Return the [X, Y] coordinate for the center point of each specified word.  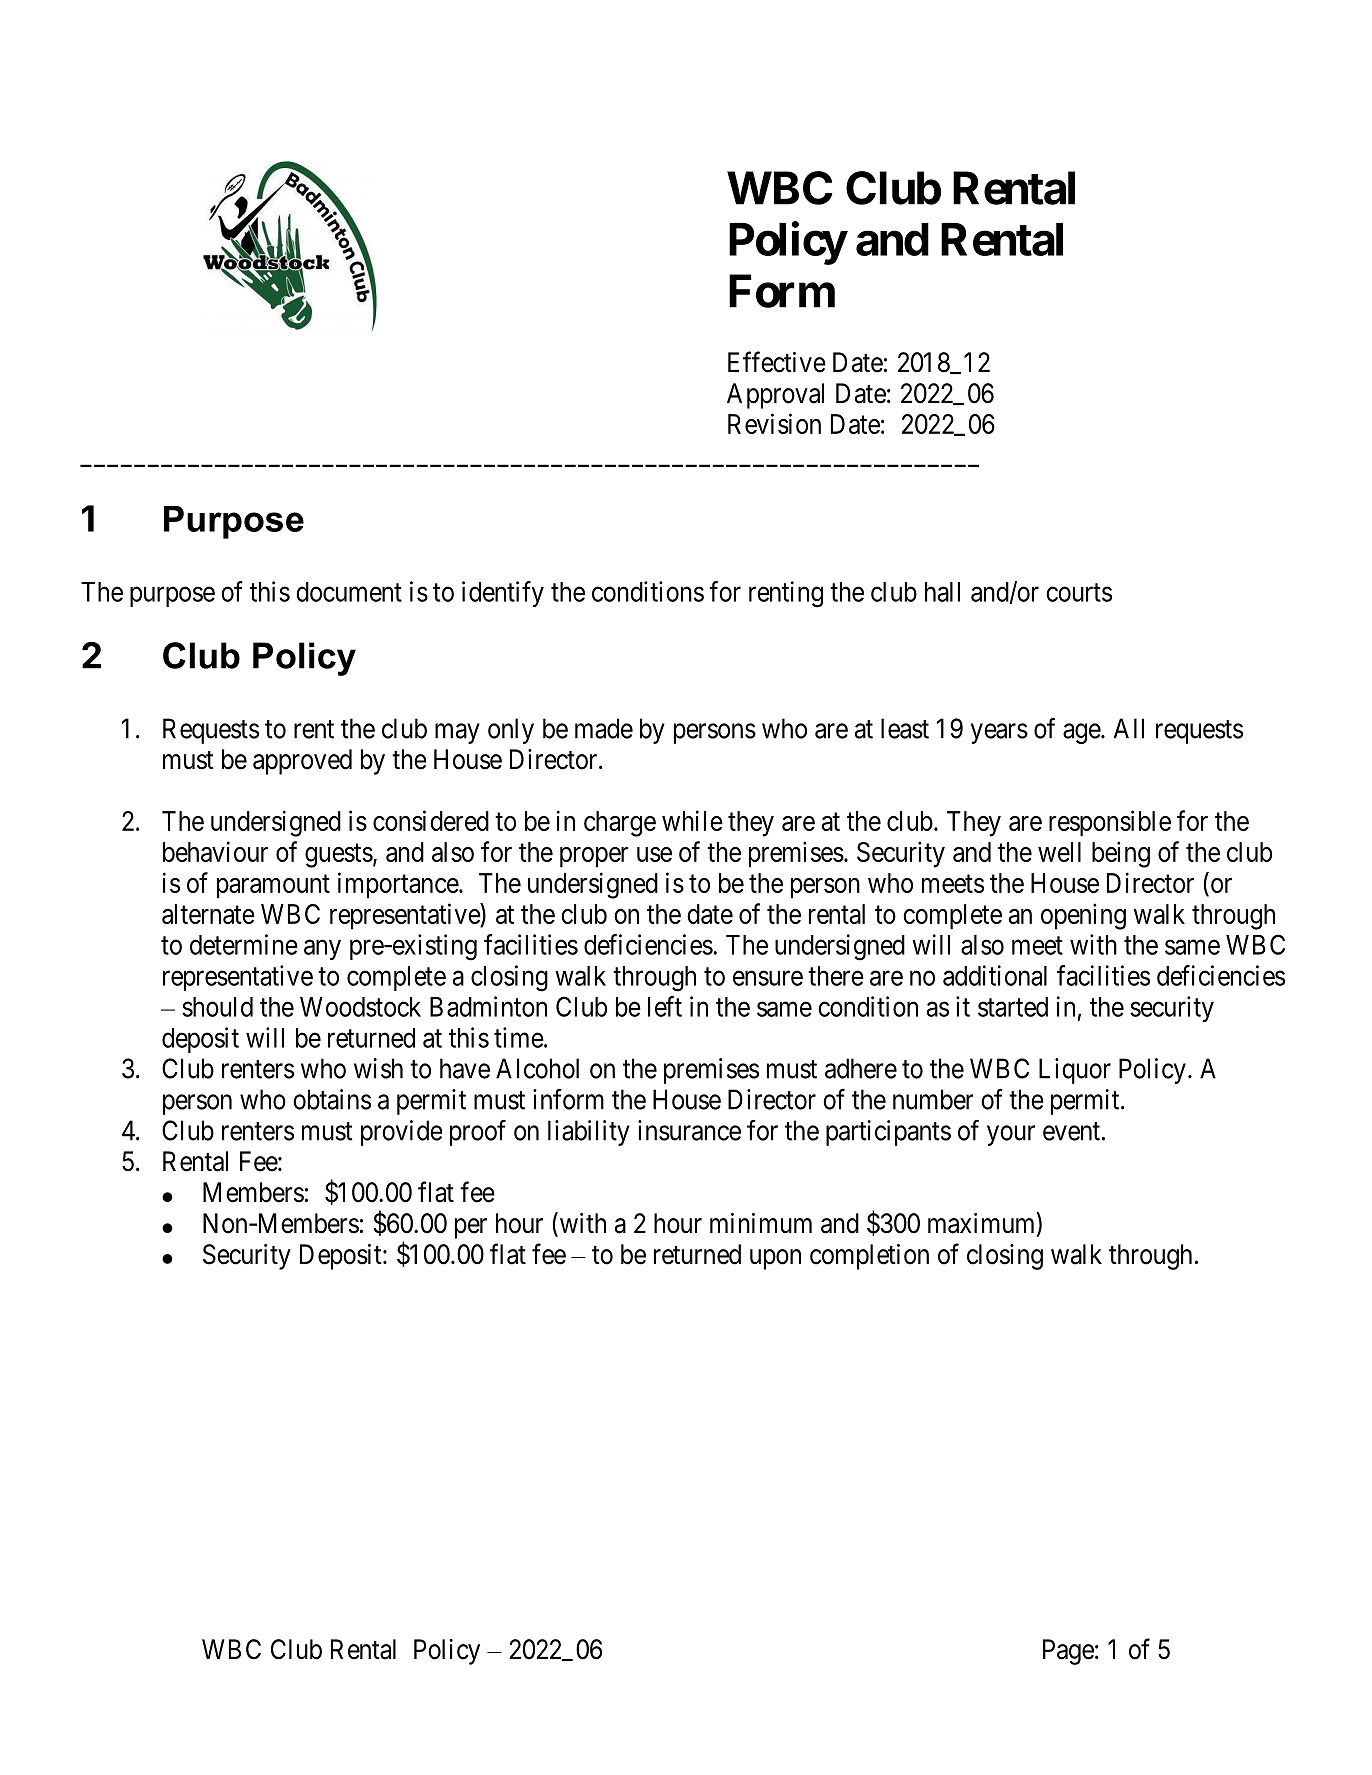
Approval [775, 396]
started [1013, 1007]
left [665, 1006]
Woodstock [360, 1007]
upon [775, 1259]
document [349, 592]
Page [1068, 1652]
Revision [774, 423]
